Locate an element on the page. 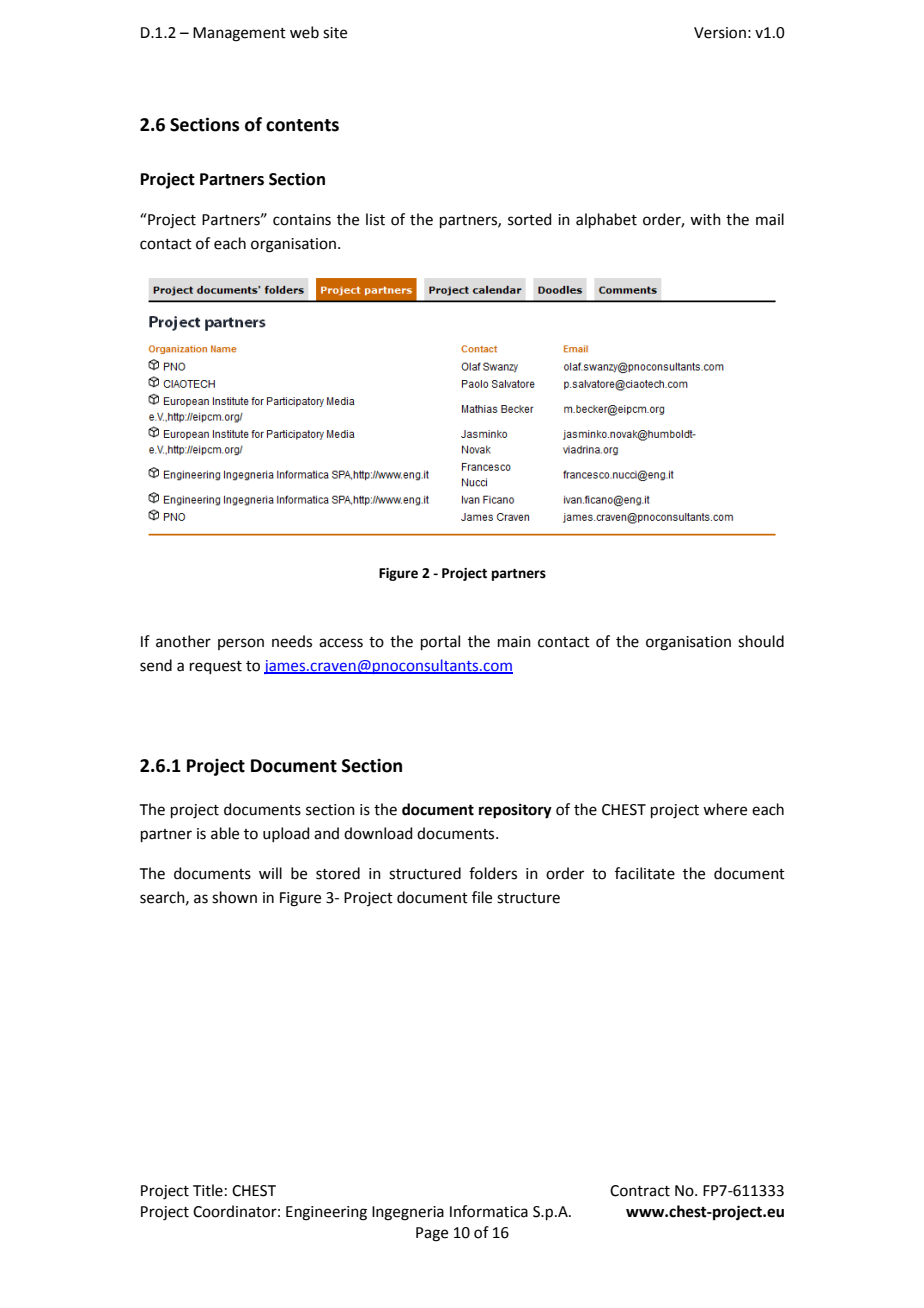  Version is located at coordinates (720, 33).
